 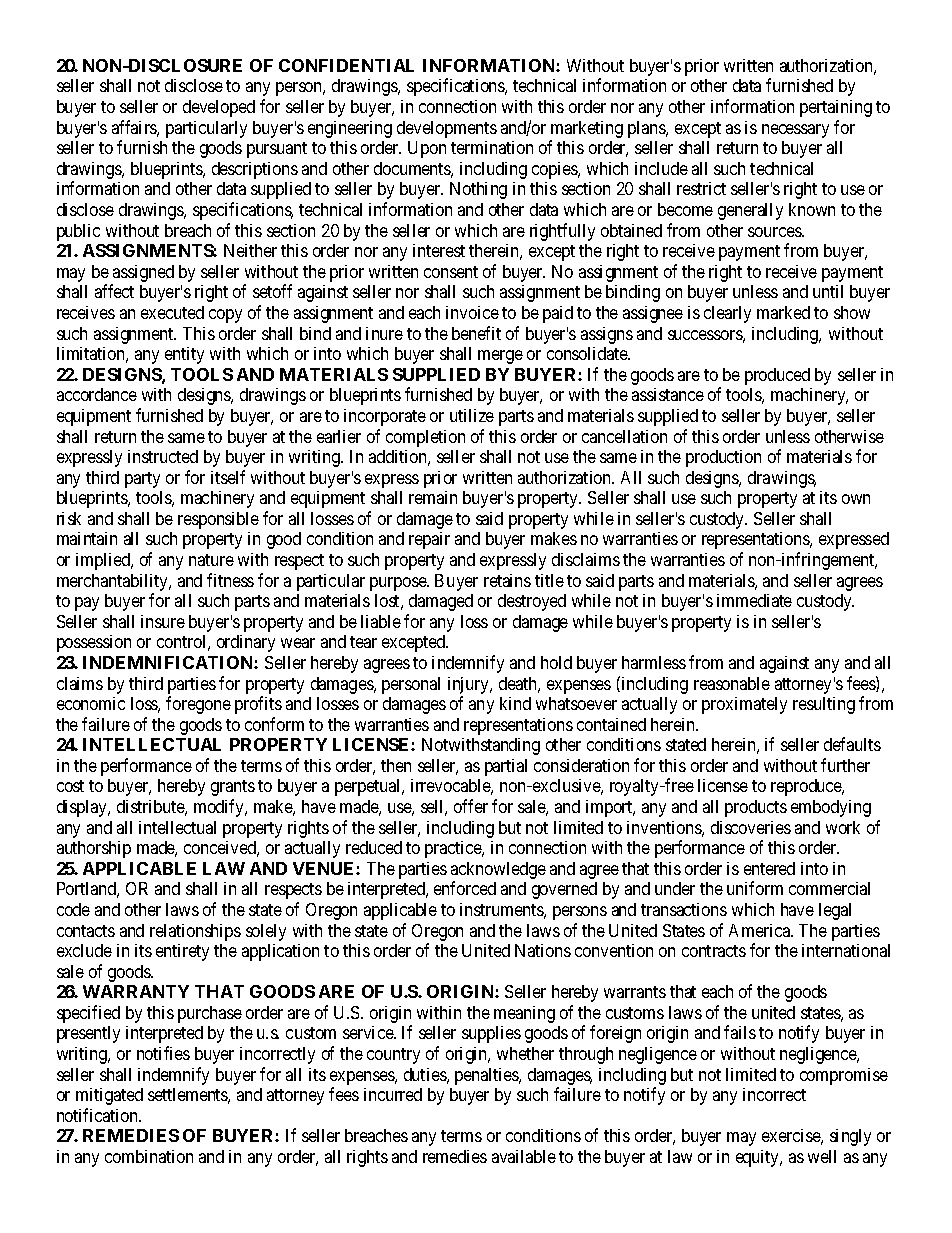 I want to click on developments, so click(x=447, y=129).
